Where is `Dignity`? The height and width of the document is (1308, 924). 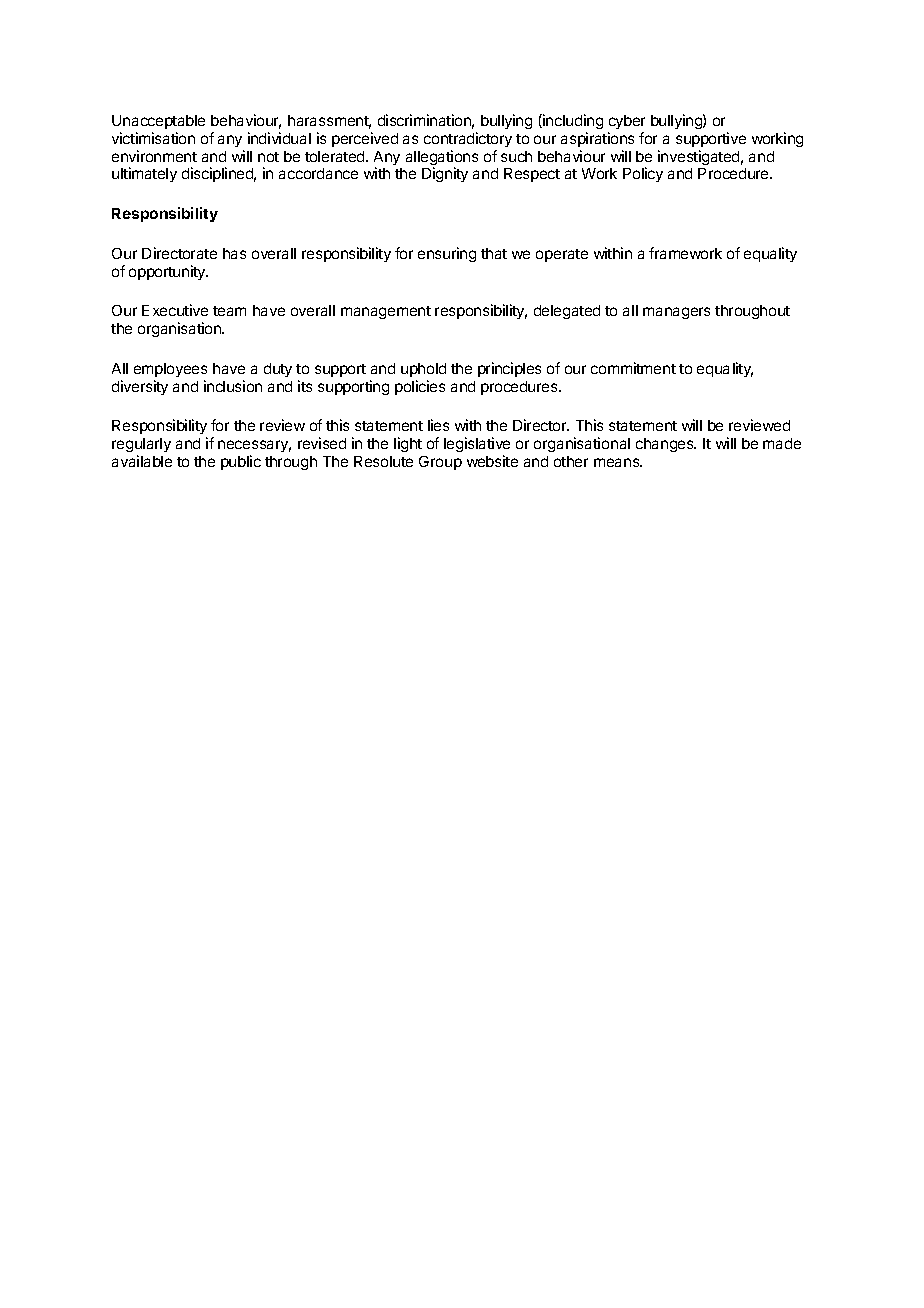 Dignity is located at coordinates (445, 174).
